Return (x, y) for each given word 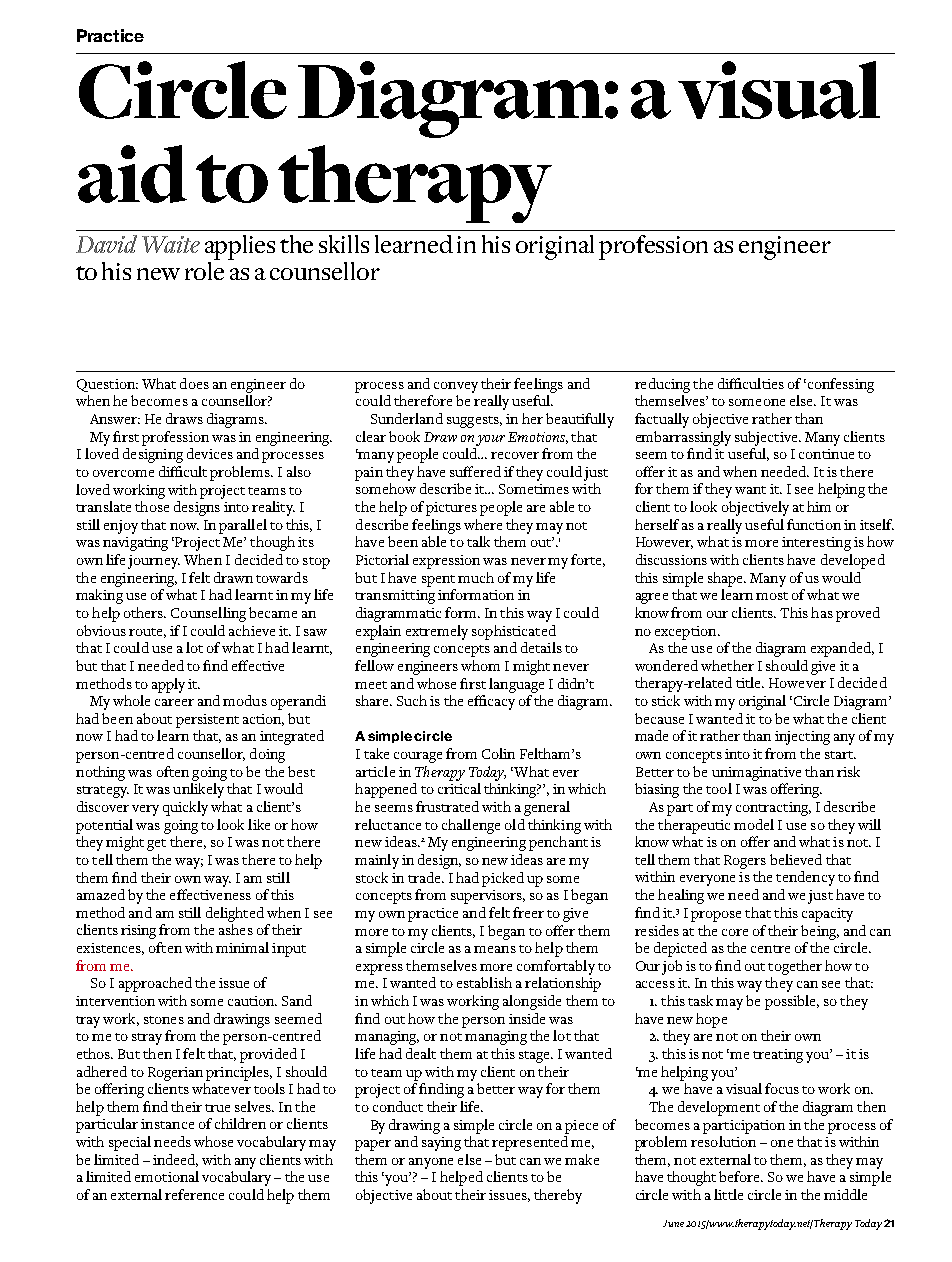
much (476, 577)
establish (484, 982)
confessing (839, 385)
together (795, 967)
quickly (185, 808)
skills (344, 244)
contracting (773, 809)
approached (155, 984)
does (194, 383)
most (772, 596)
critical (459, 788)
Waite (171, 244)
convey (456, 387)
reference (194, 1194)
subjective (767, 438)
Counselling (208, 614)
